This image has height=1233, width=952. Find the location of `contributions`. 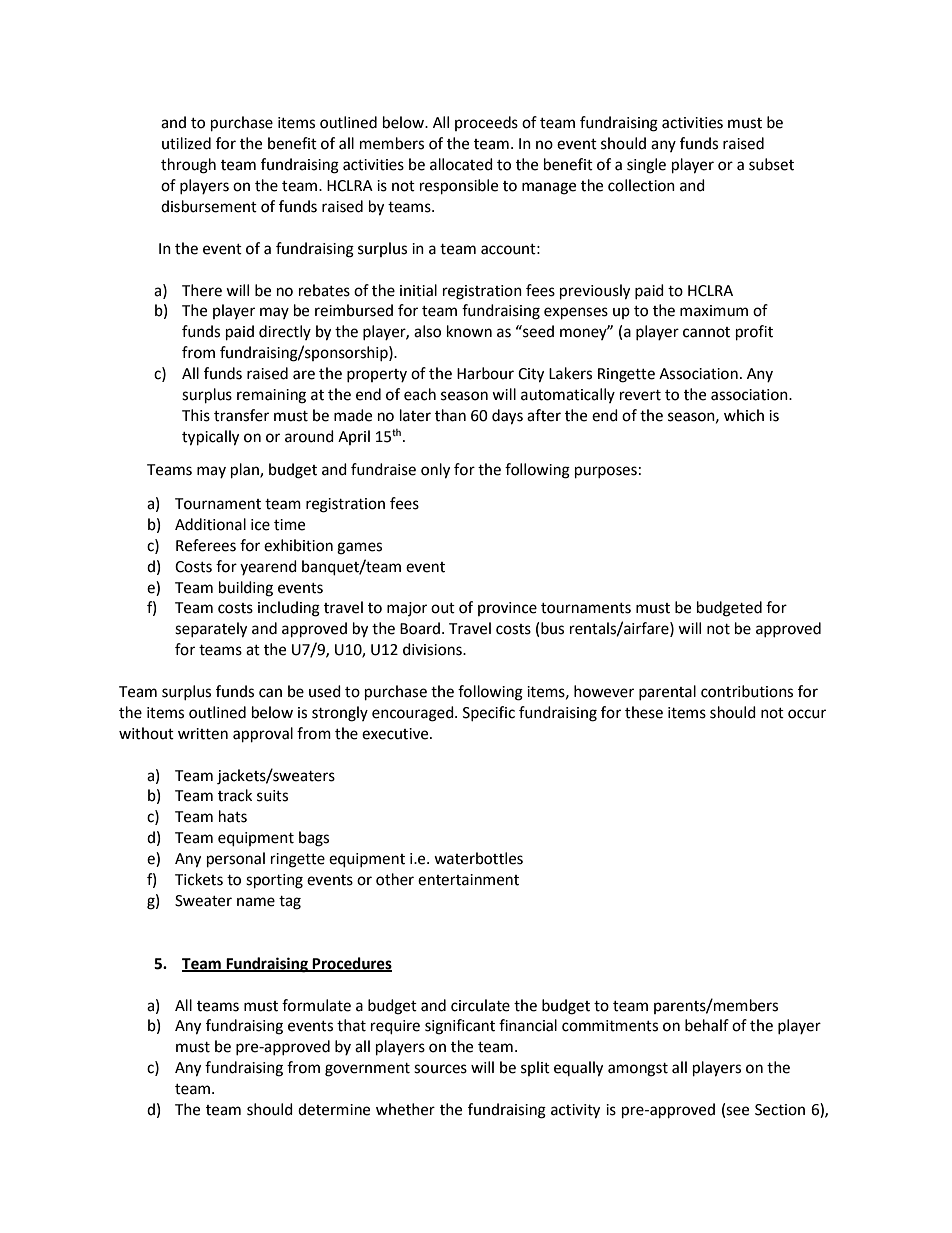

contributions is located at coordinates (747, 691).
